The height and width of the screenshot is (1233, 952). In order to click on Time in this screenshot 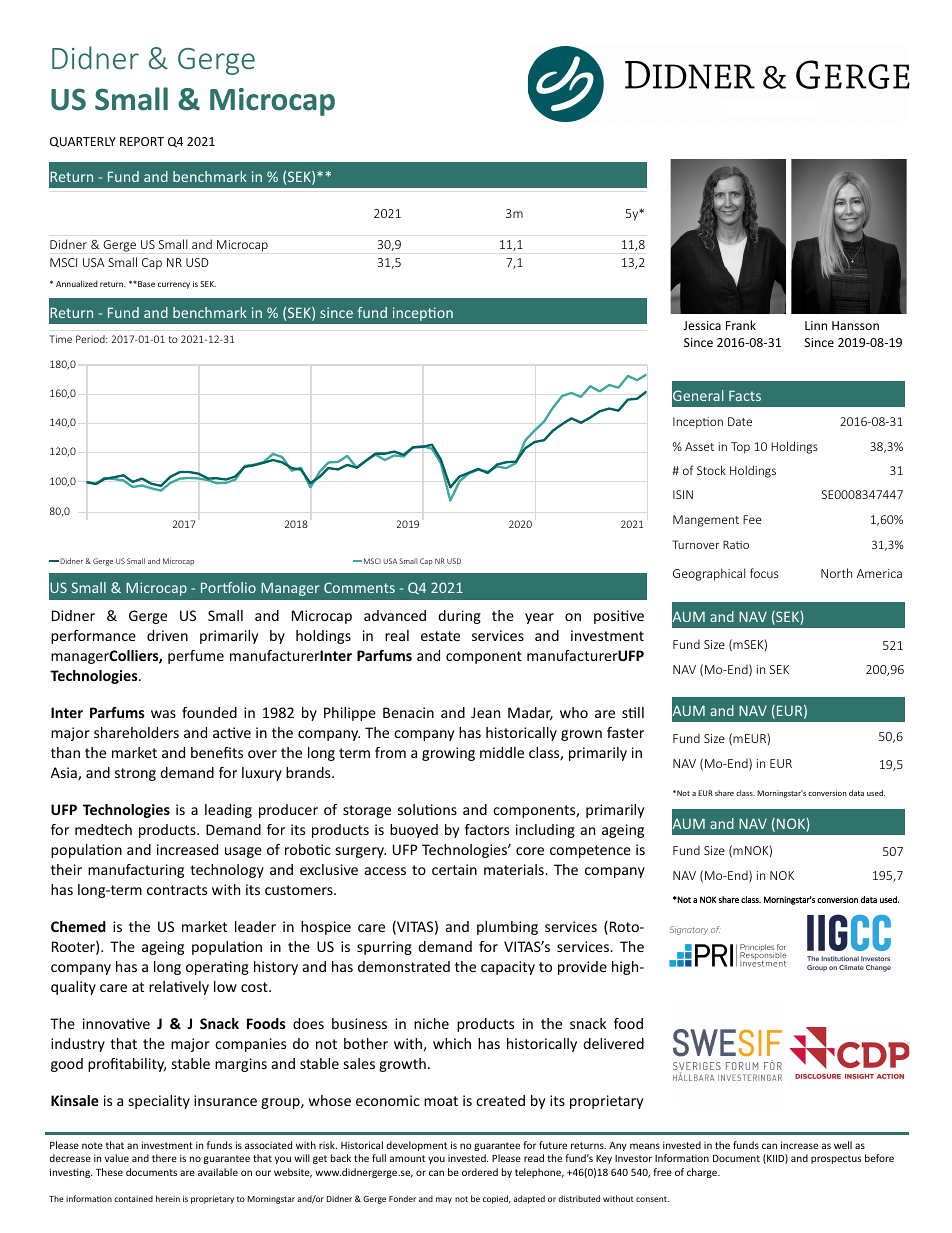, I will do `click(60, 339)`.
